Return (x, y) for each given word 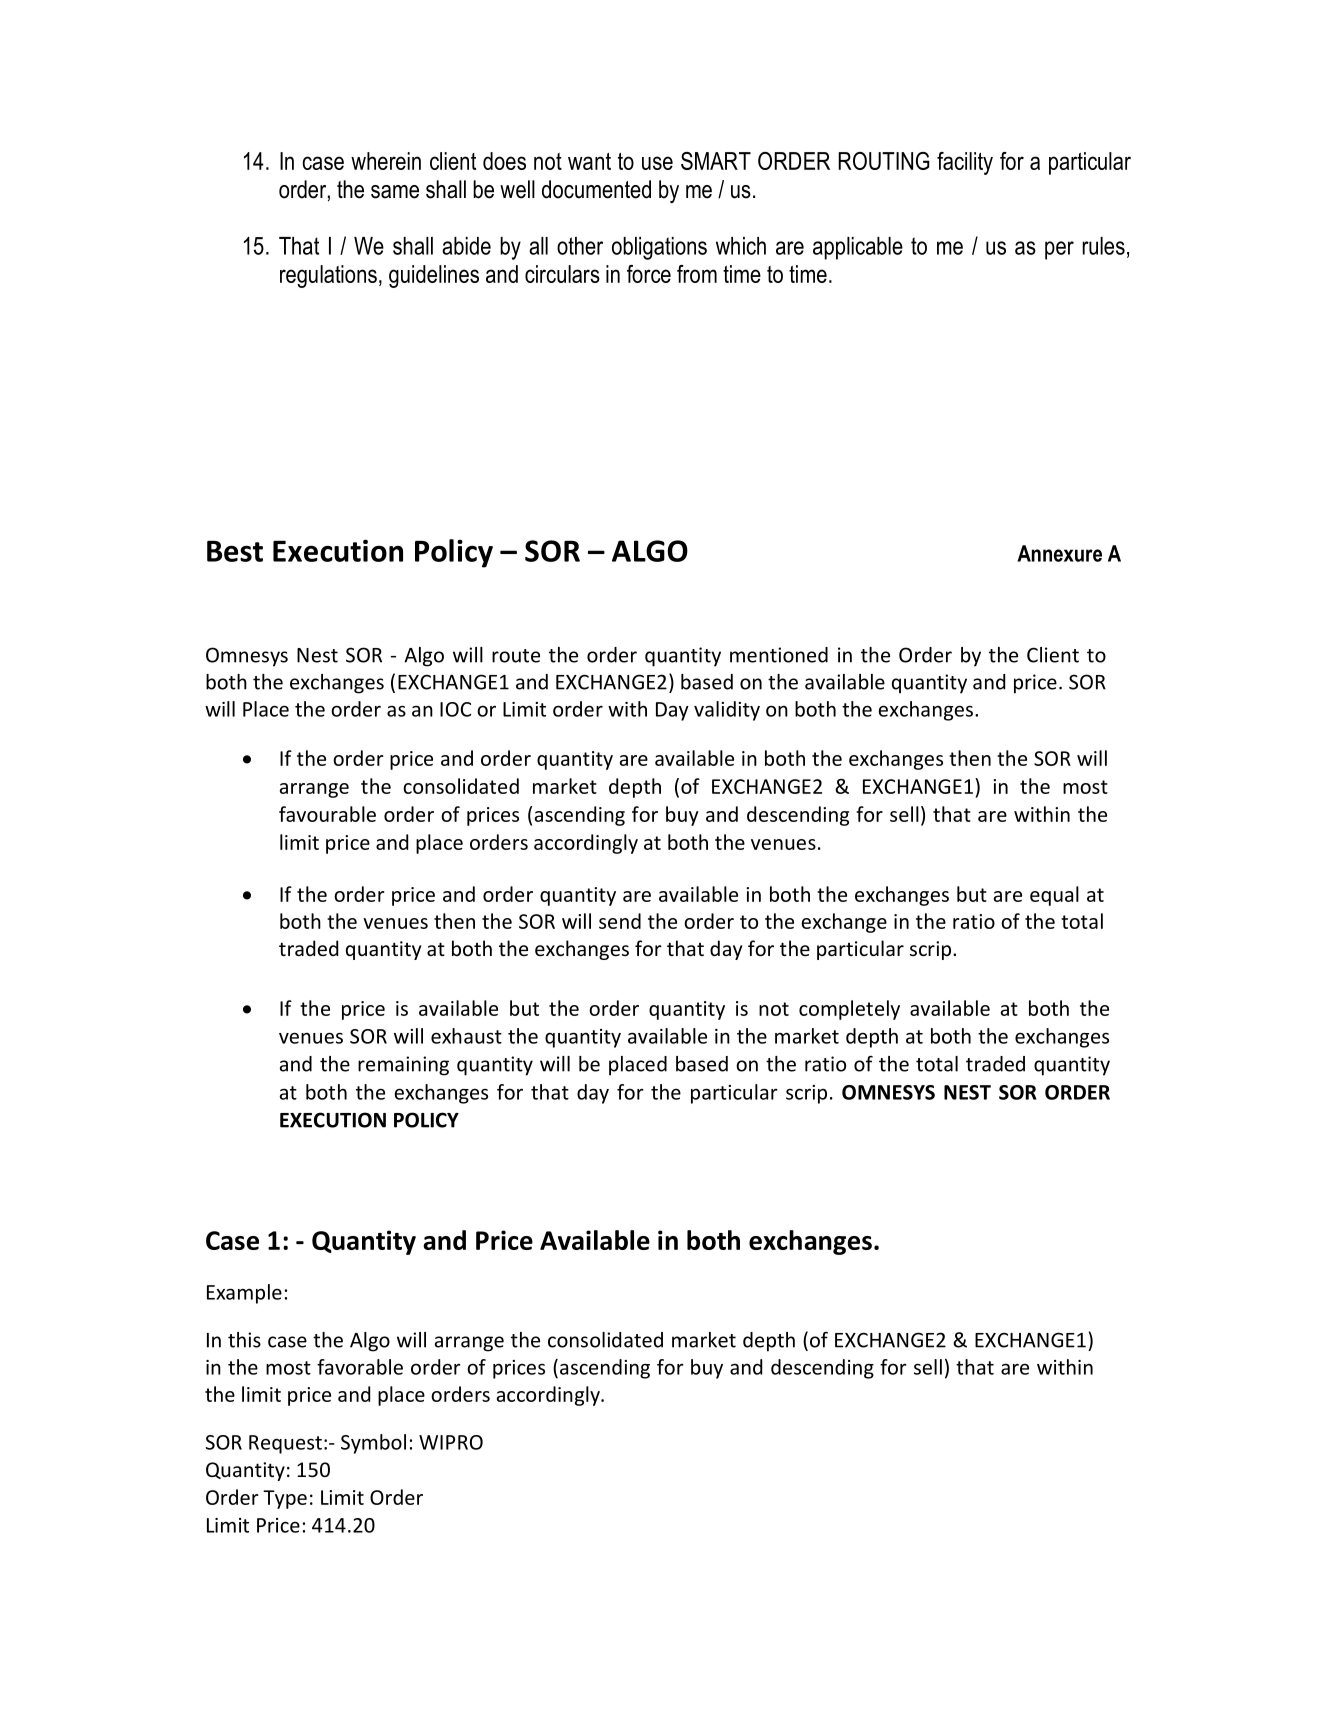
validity (727, 711)
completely (849, 1010)
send (620, 921)
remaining (403, 1066)
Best (235, 551)
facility (965, 163)
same (395, 192)
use (657, 163)
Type (285, 1499)
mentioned (779, 655)
